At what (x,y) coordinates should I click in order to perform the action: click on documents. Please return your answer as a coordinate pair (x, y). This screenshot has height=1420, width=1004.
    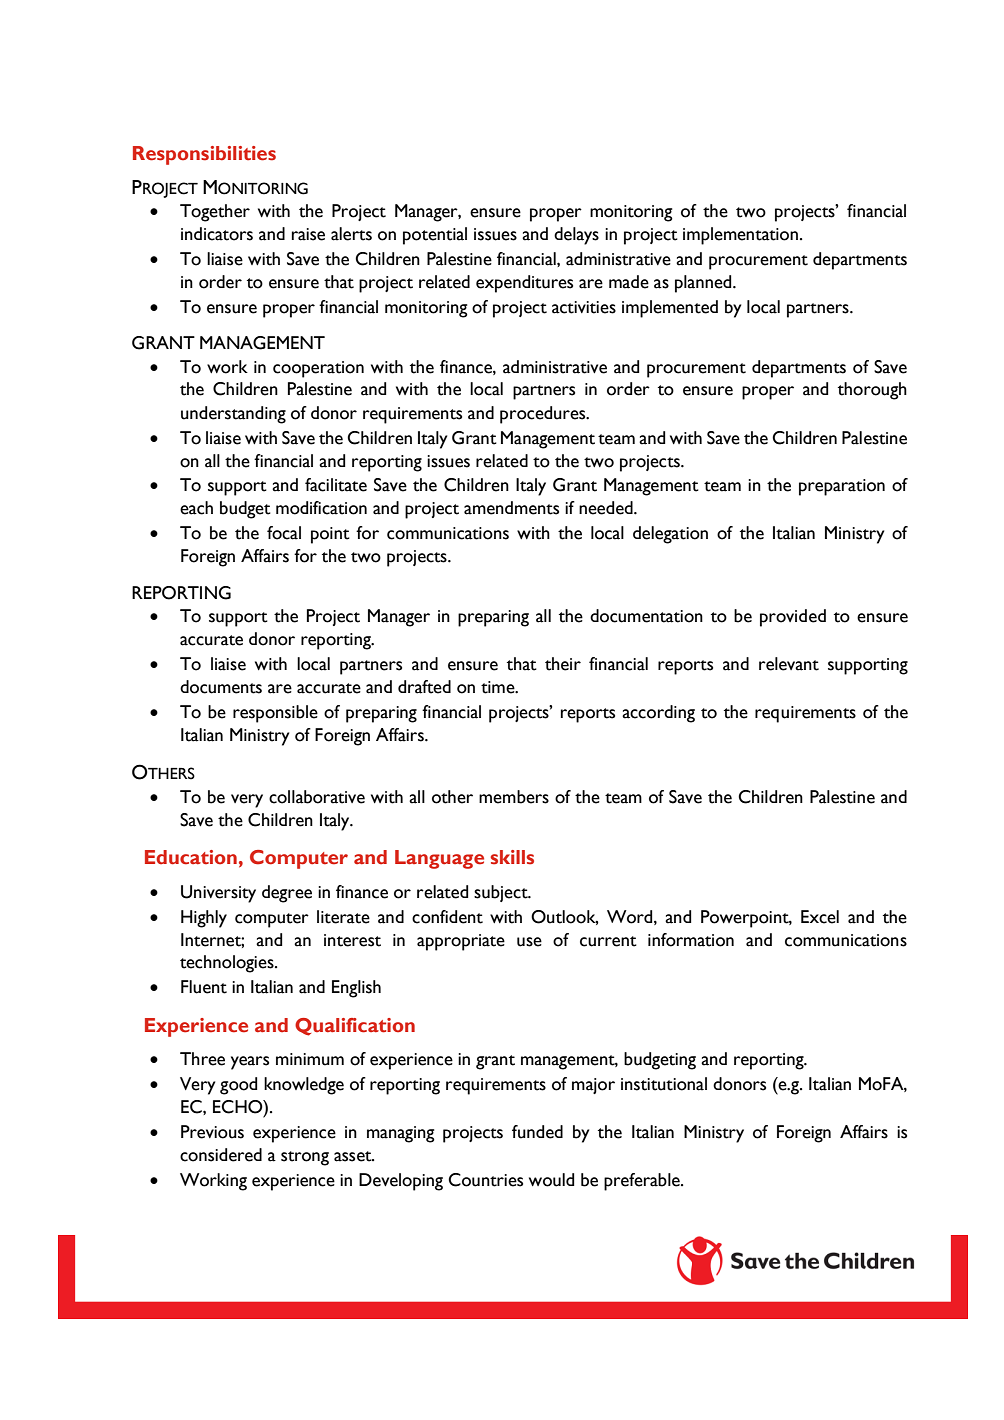
    Looking at the image, I should click on (221, 687).
